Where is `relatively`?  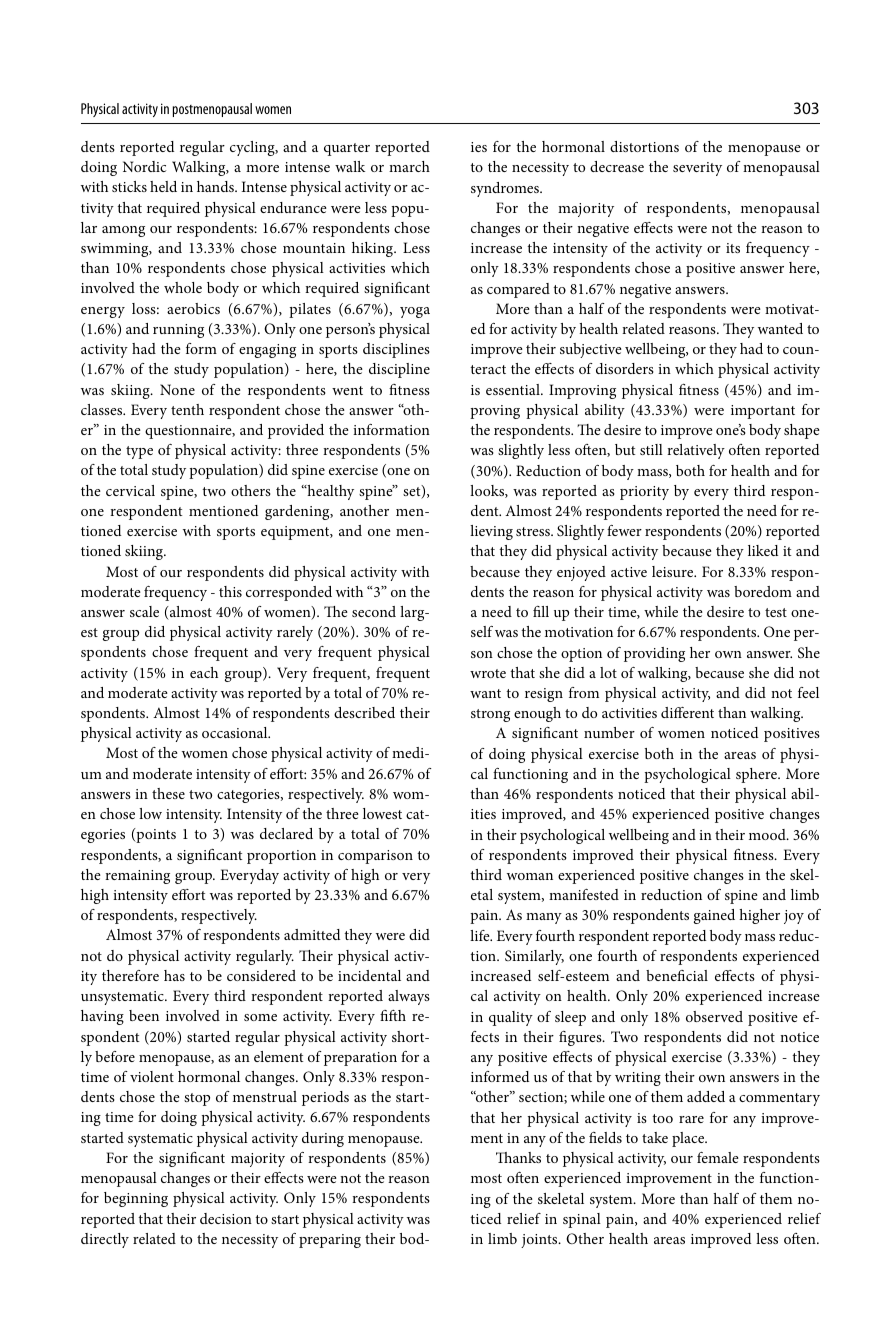 relatively is located at coordinates (696, 451).
